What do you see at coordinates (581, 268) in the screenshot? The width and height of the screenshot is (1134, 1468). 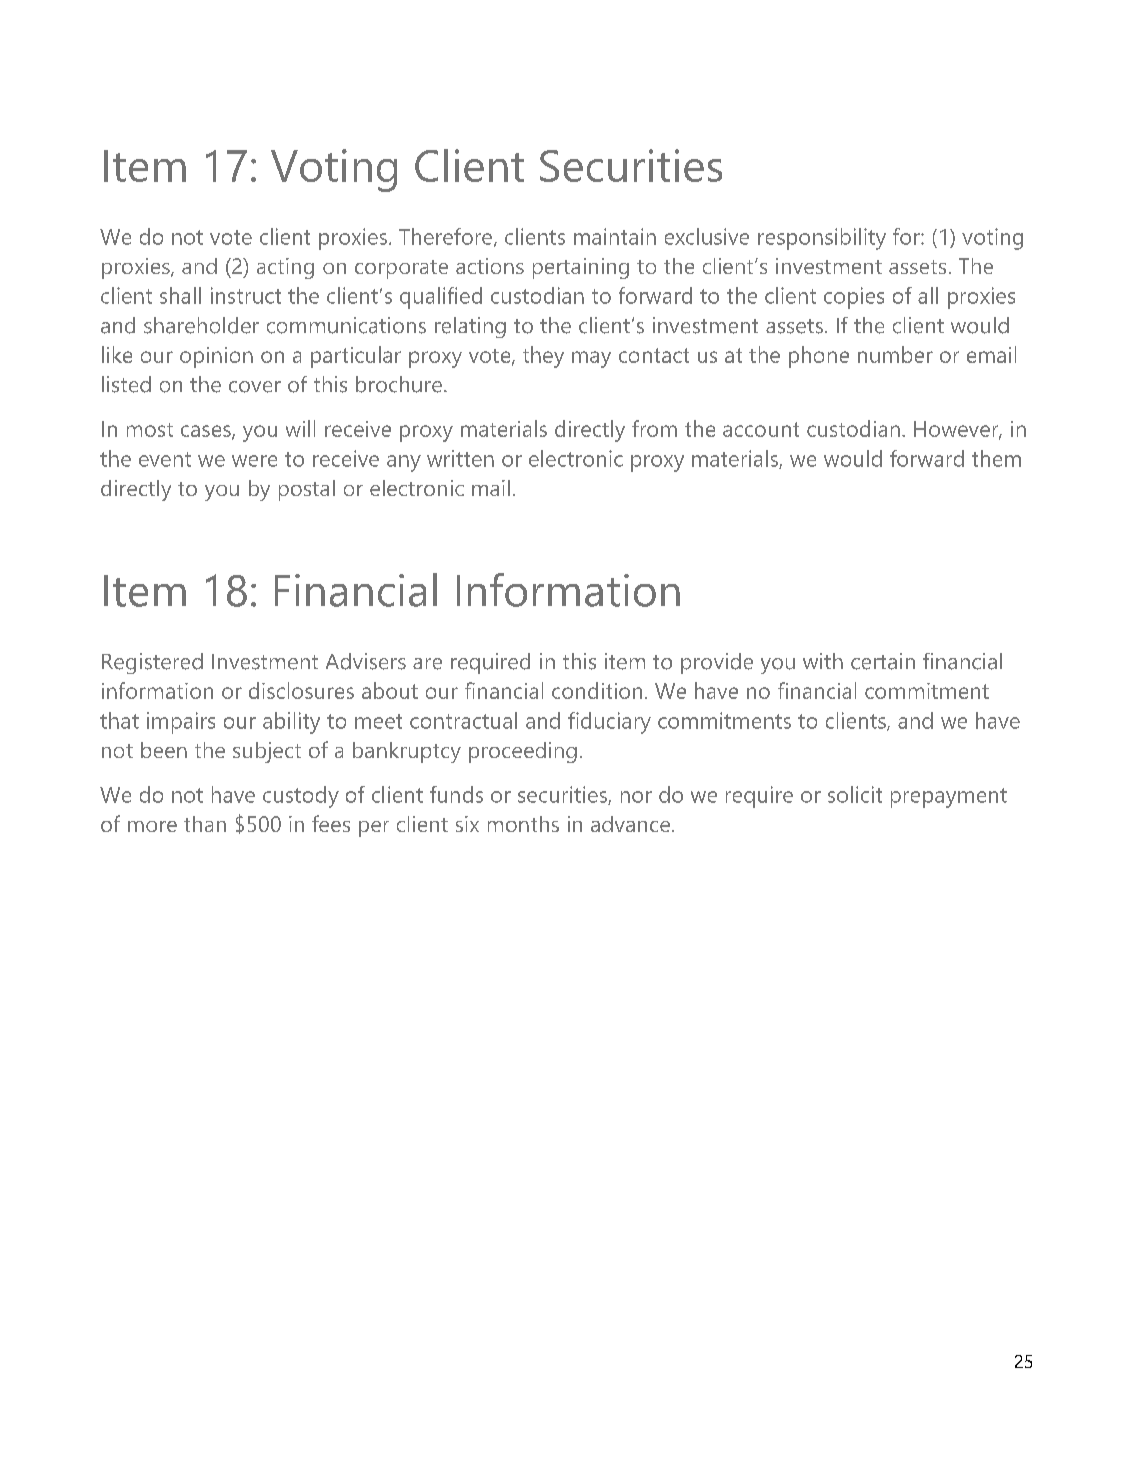 I see `pertaining` at bounding box center [581, 268].
